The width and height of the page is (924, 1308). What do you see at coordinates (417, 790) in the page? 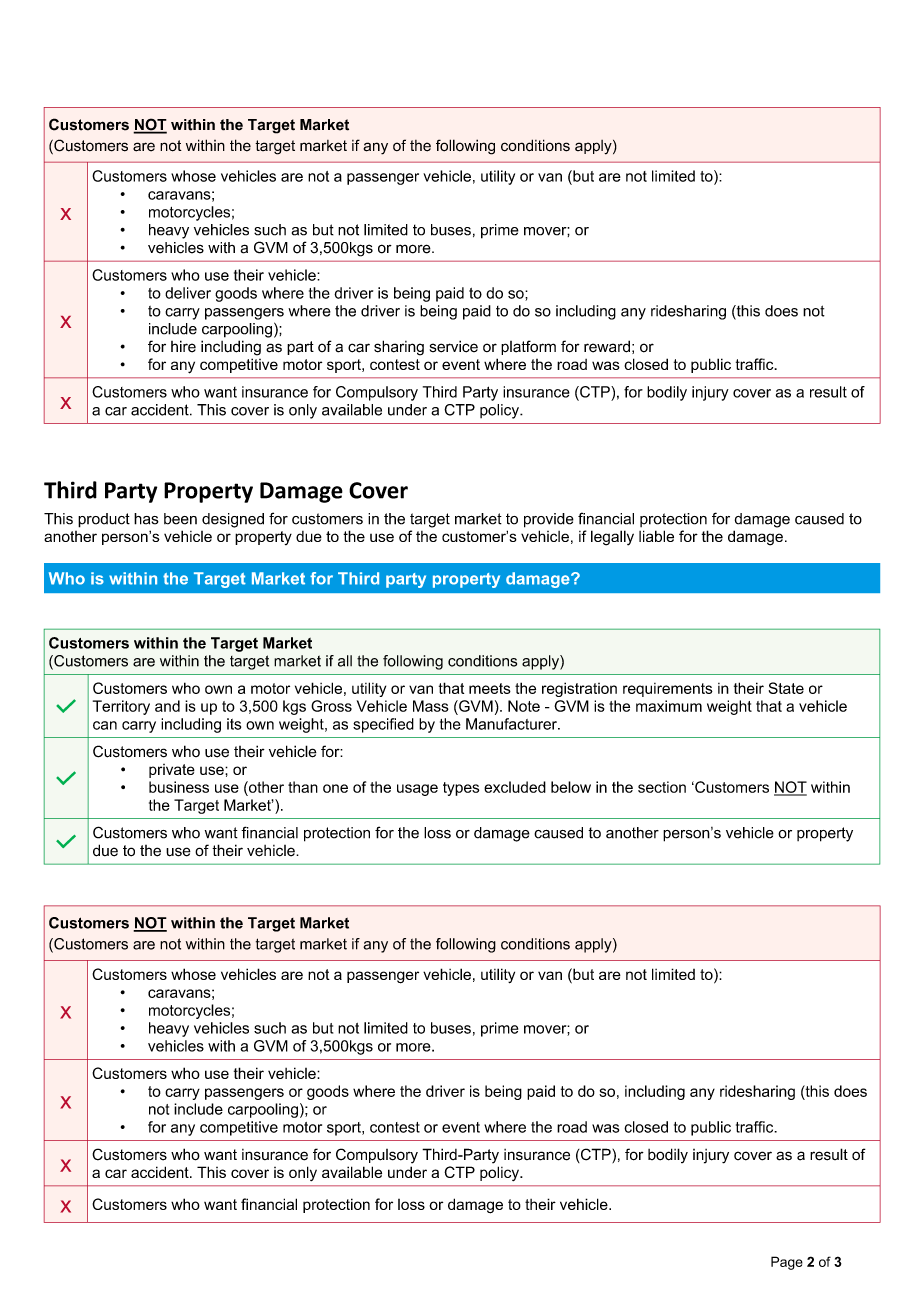
I see `usage` at bounding box center [417, 790].
